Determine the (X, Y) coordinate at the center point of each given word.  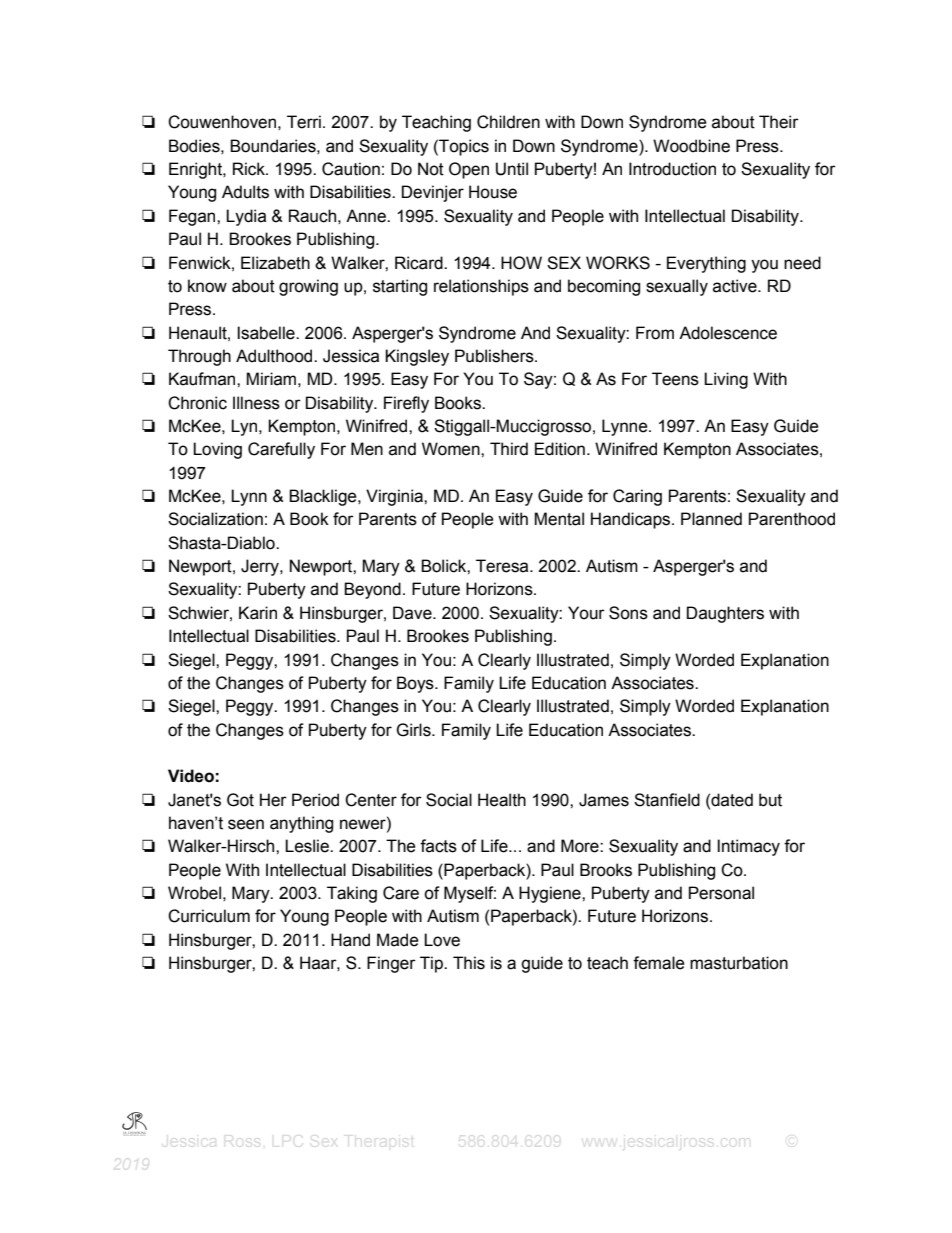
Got (240, 800)
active (736, 286)
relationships (481, 287)
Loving (217, 450)
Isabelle (267, 333)
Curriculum (209, 916)
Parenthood (792, 519)
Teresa (503, 566)
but (770, 800)
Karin (258, 613)
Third (509, 449)
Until (512, 169)
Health (502, 800)
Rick (250, 169)
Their (779, 122)
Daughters (725, 614)
